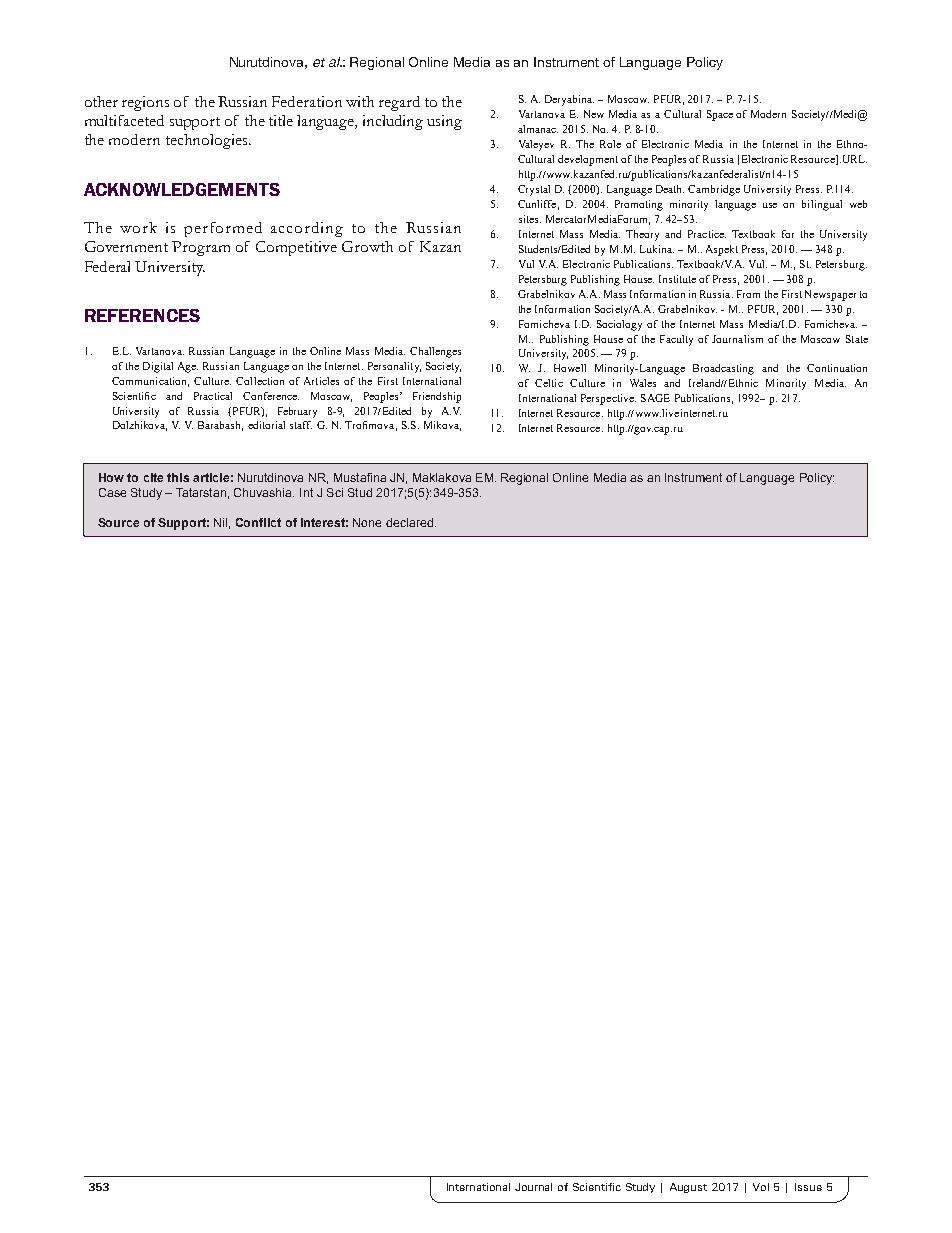  Describe the element at coordinates (208, 141) in the document. I see `technologies` at that location.
